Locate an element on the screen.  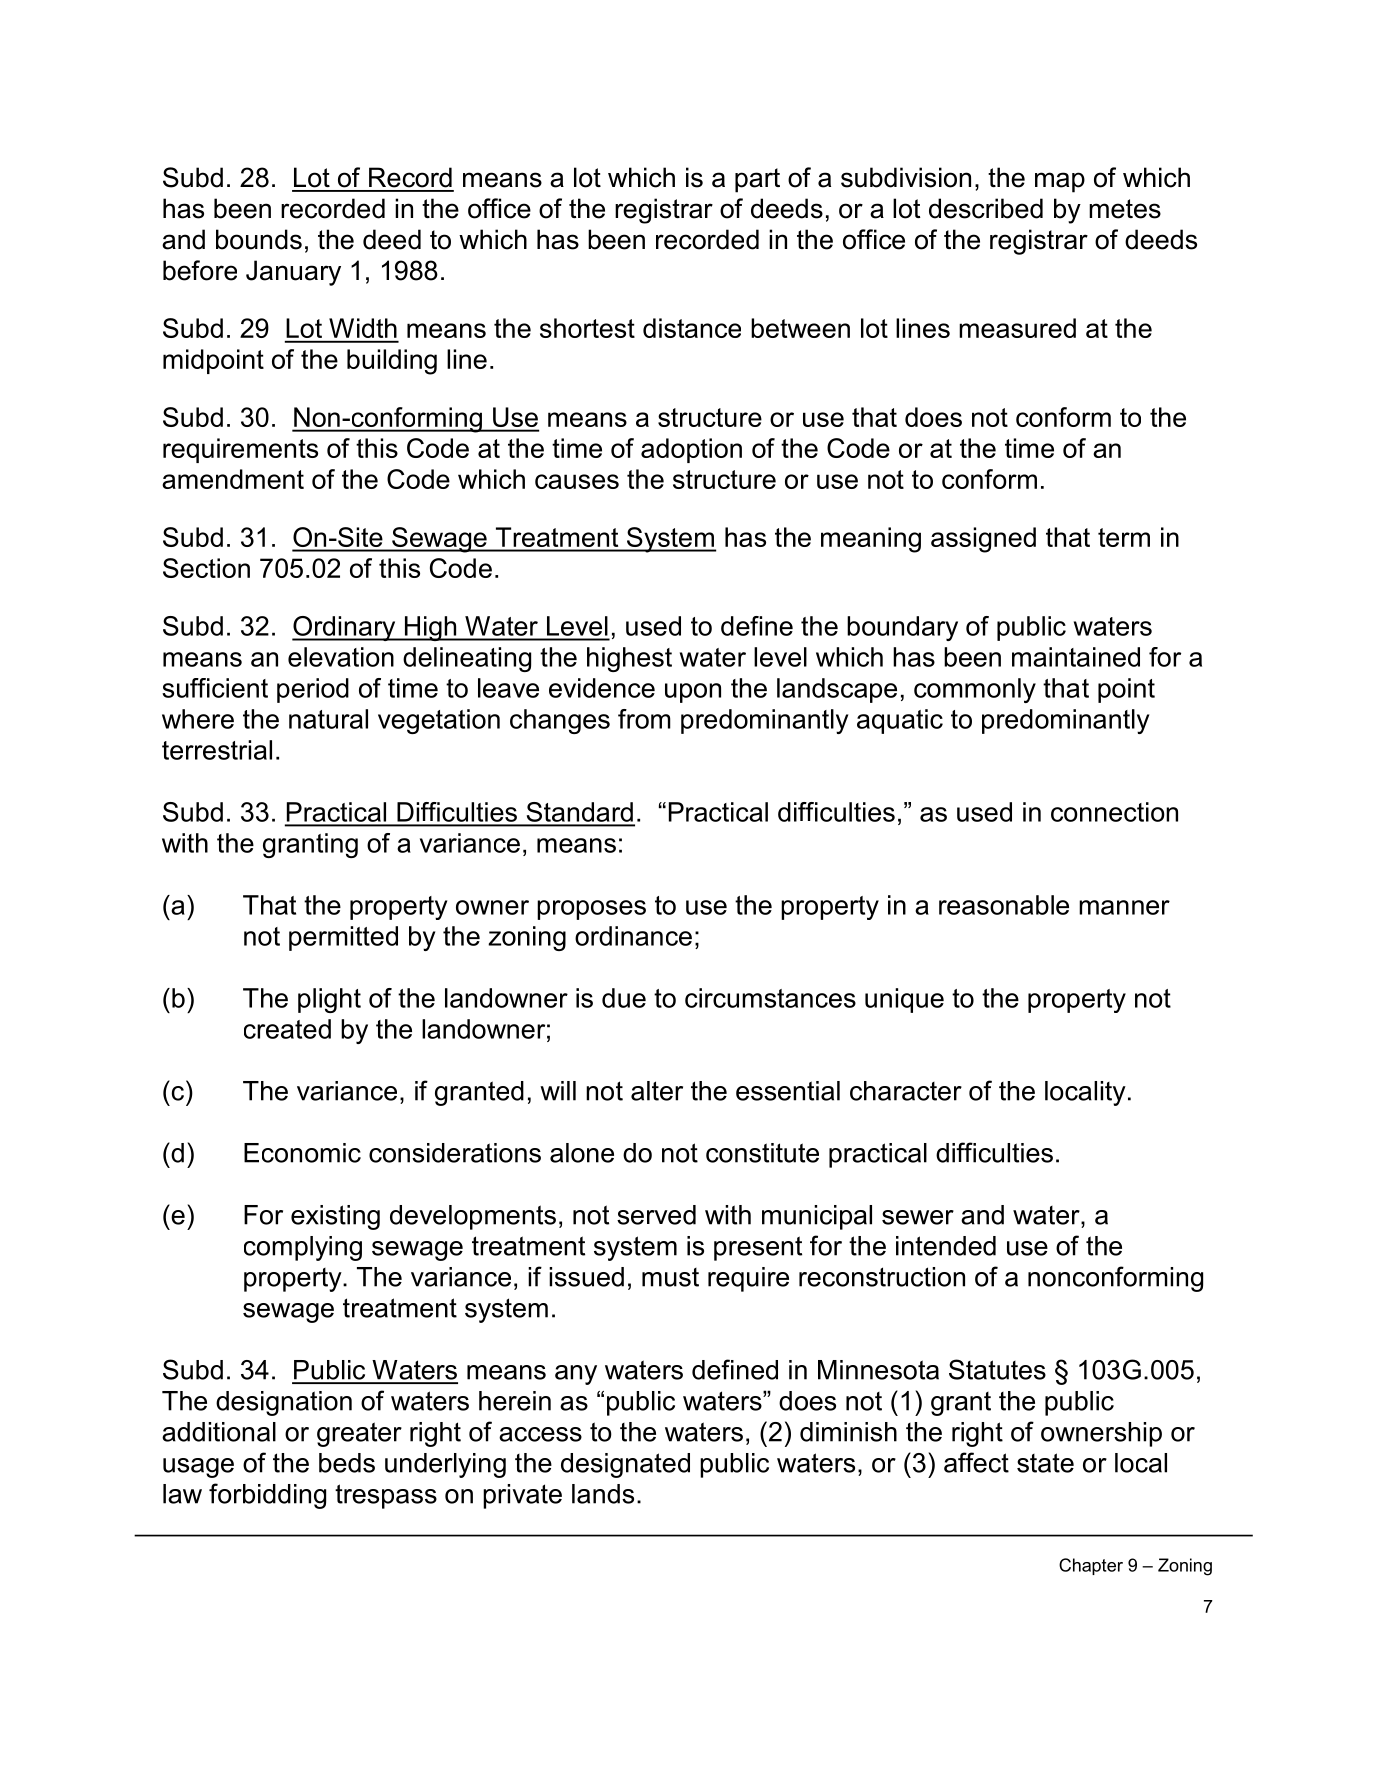
forbidding is located at coordinates (267, 1496).
